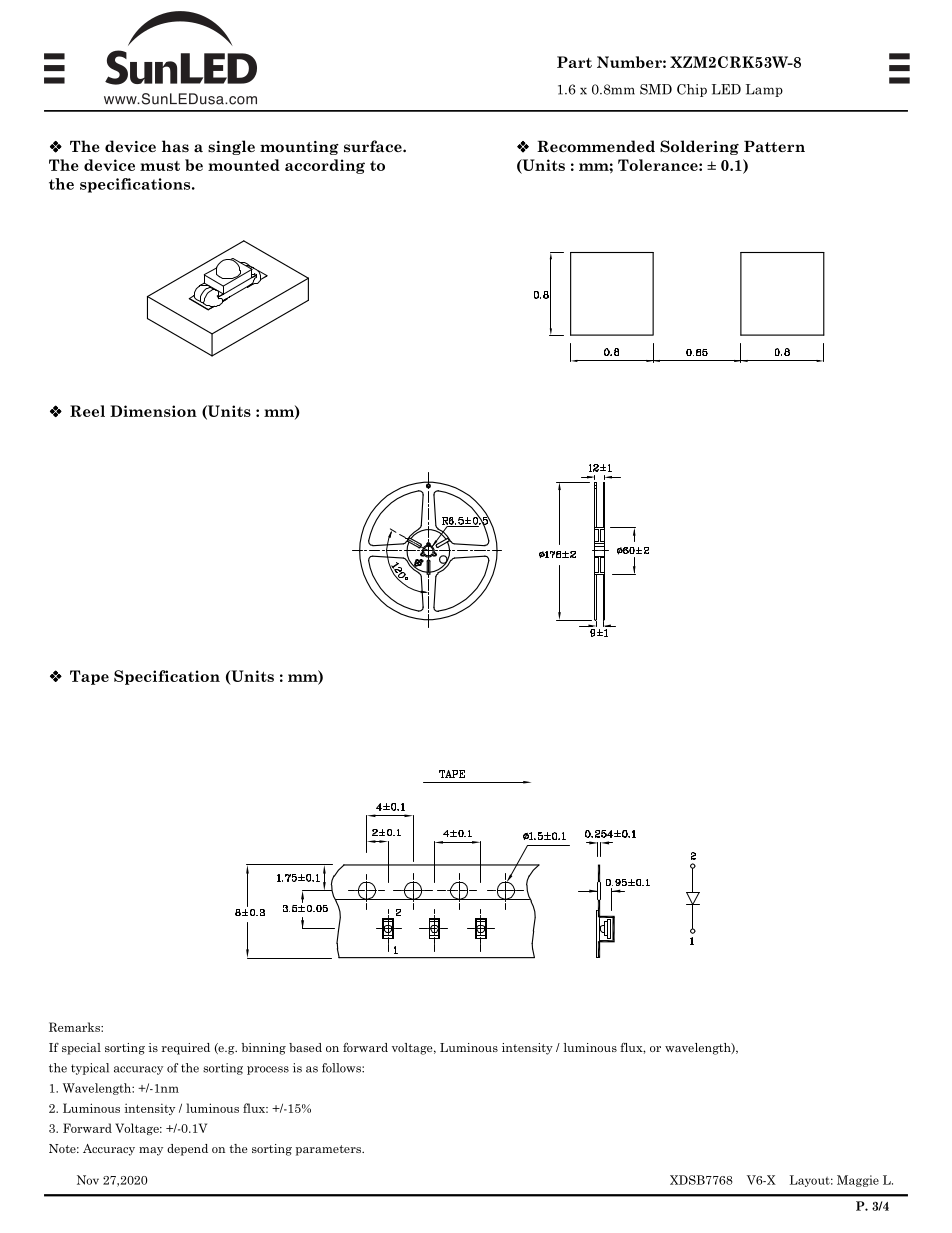  What do you see at coordinates (774, 147) in the image?
I see `Pattern` at bounding box center [774, 147].
